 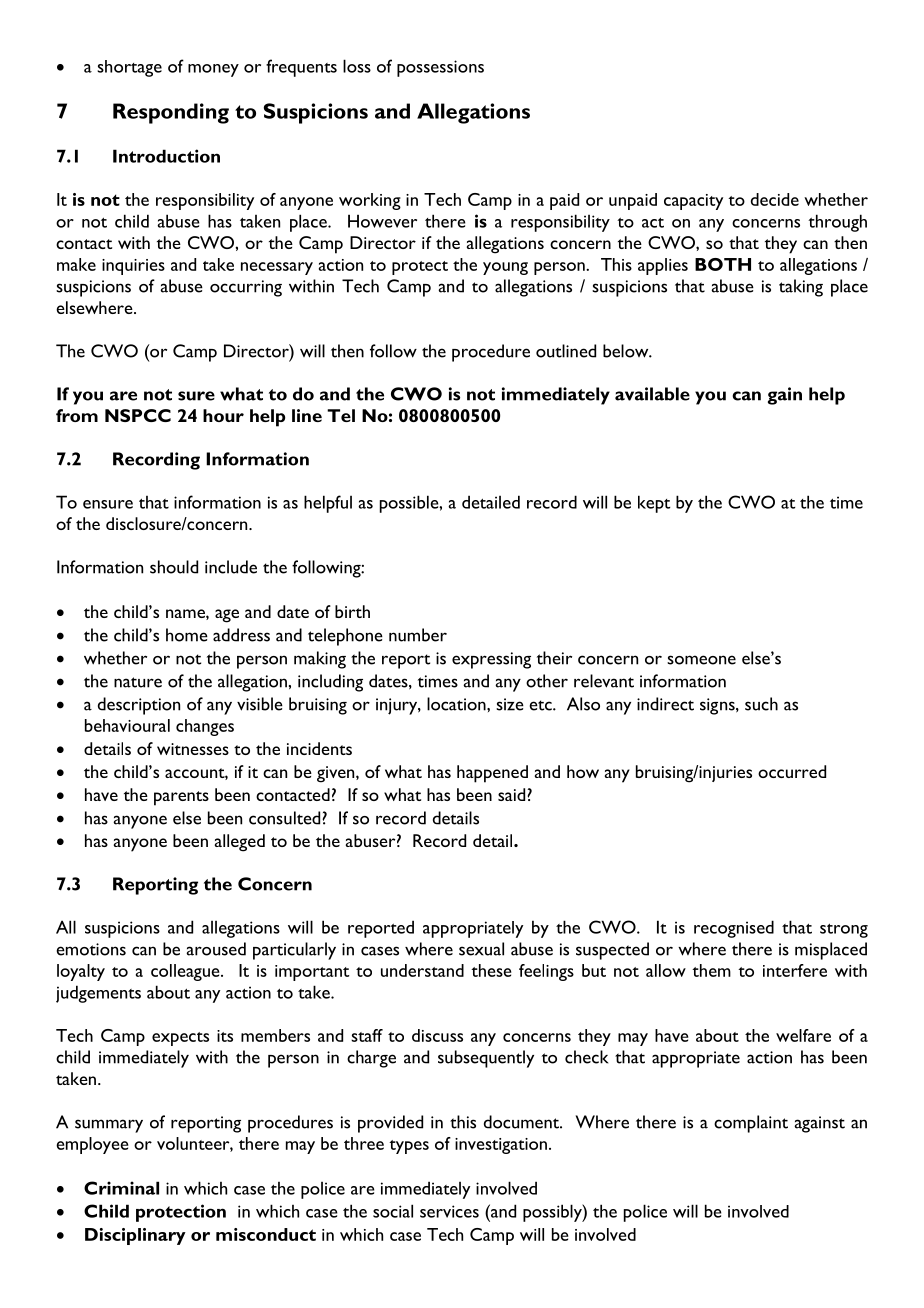 I want to click on Responding, so click(x=171, y=113).
